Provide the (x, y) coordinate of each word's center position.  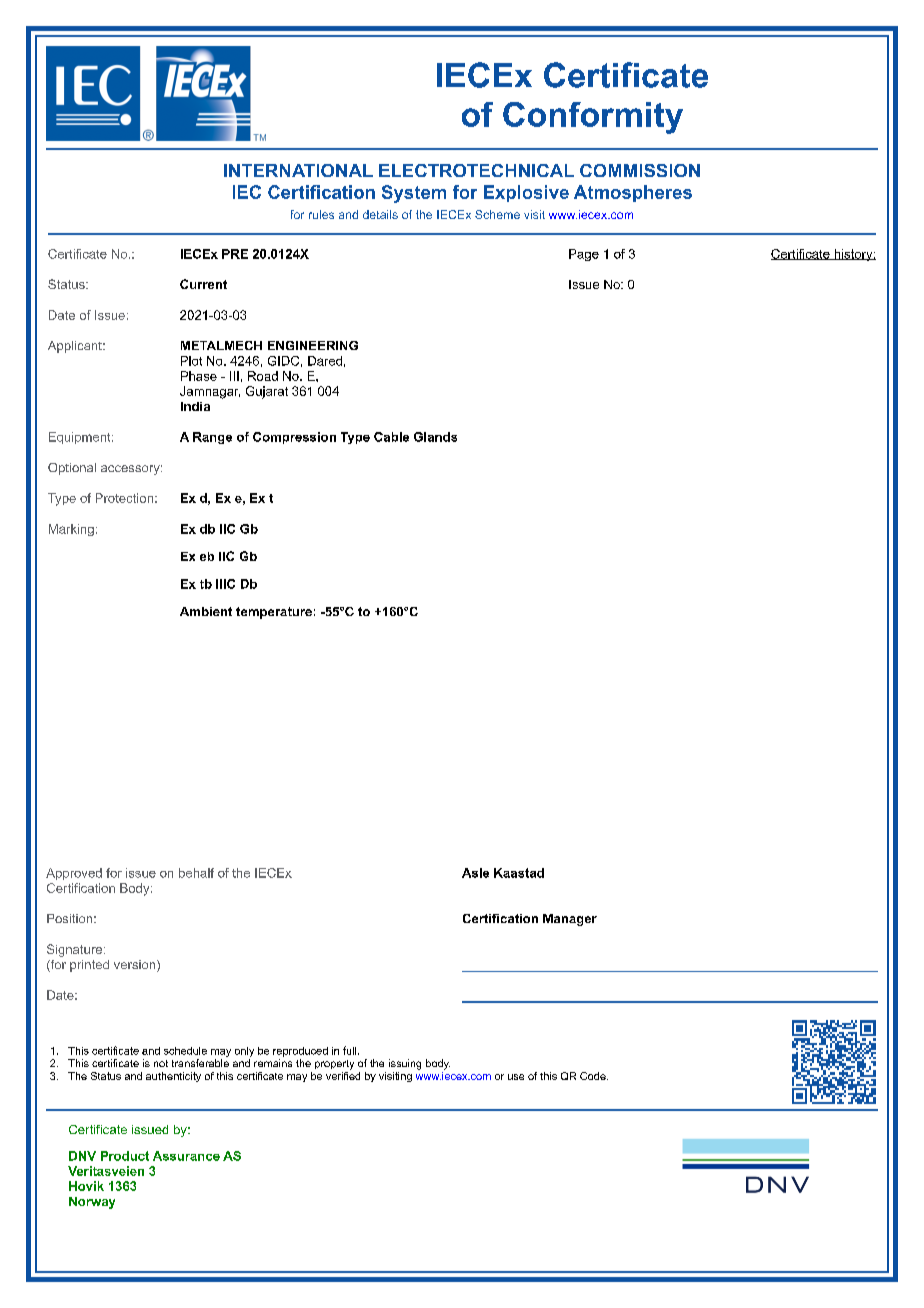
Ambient (206, 611)
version (136, 966)
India (195, 406)
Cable (391, 437)
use (516, 1077)
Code (594, 1076)
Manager (570, 920)
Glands (435, 437)
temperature (274, 613)
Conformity (593, 118)
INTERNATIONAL (298, 170)
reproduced (300, 1052)
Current (203, 284)
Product (125, 1156)
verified (343, 1074)
